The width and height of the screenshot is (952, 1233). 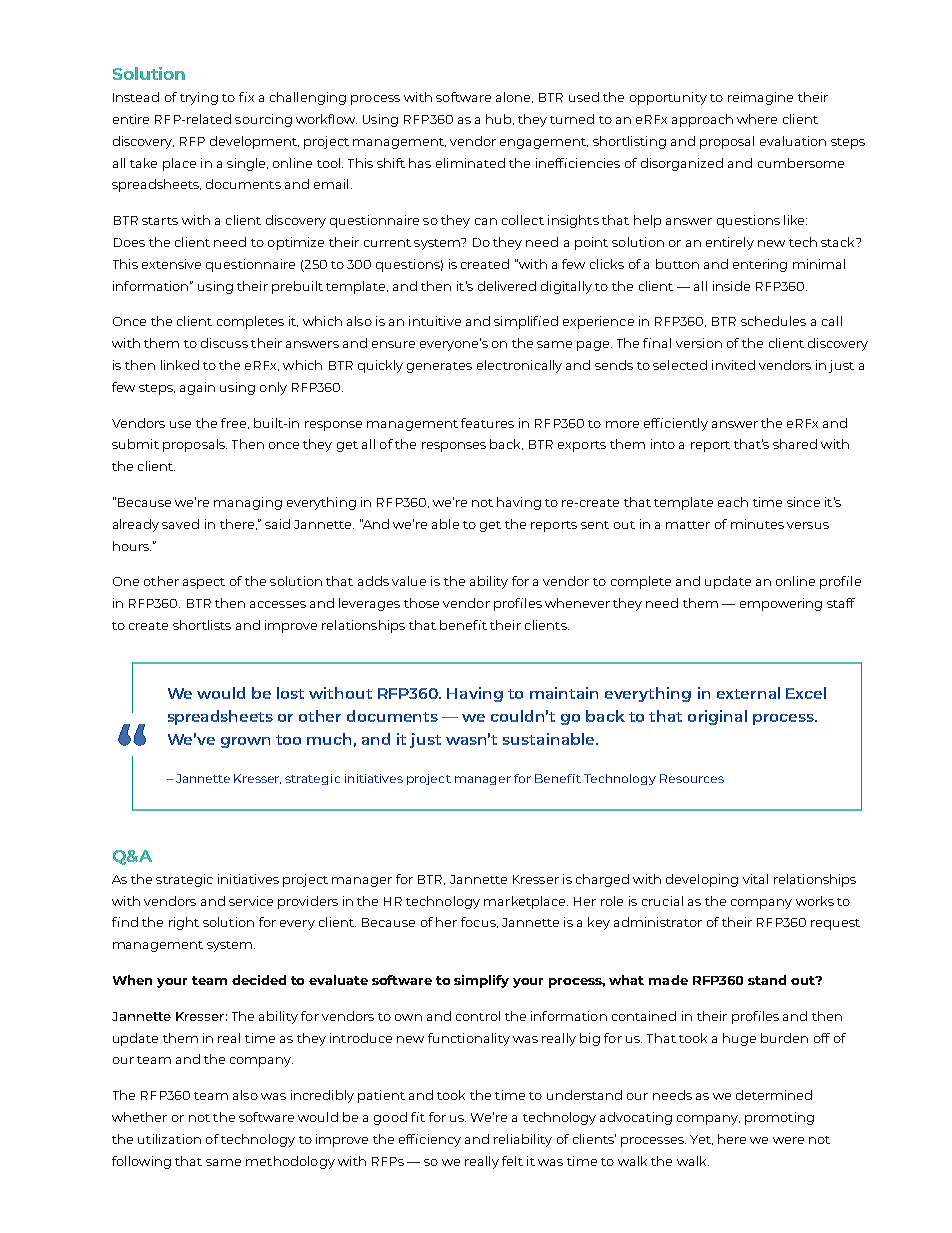 What do you see at coordinates (793, 141) in the screenshot?
I see `evaluation` at bounding box center [793, 141].
